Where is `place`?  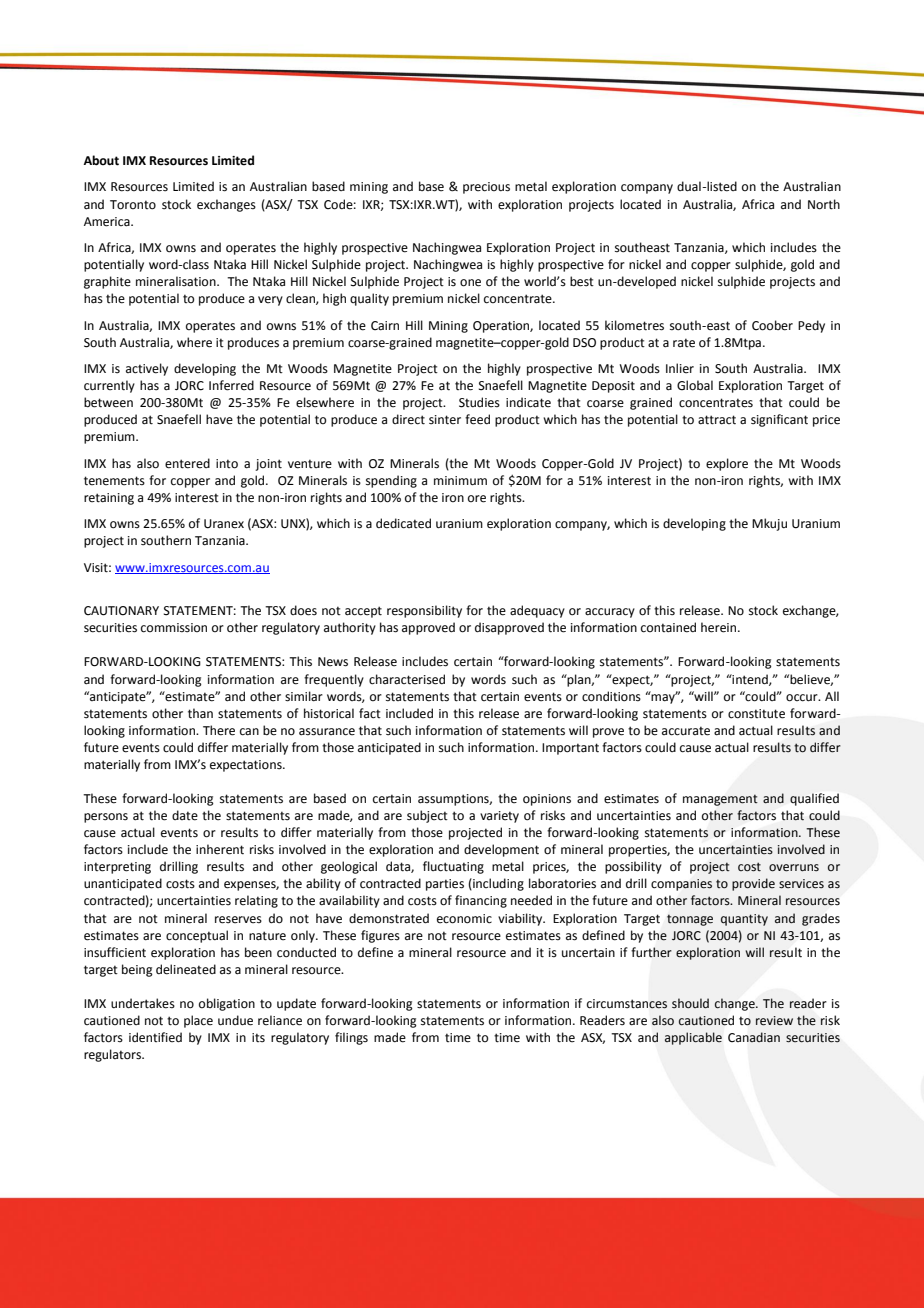
place is located at coordinates (198, 1021).
